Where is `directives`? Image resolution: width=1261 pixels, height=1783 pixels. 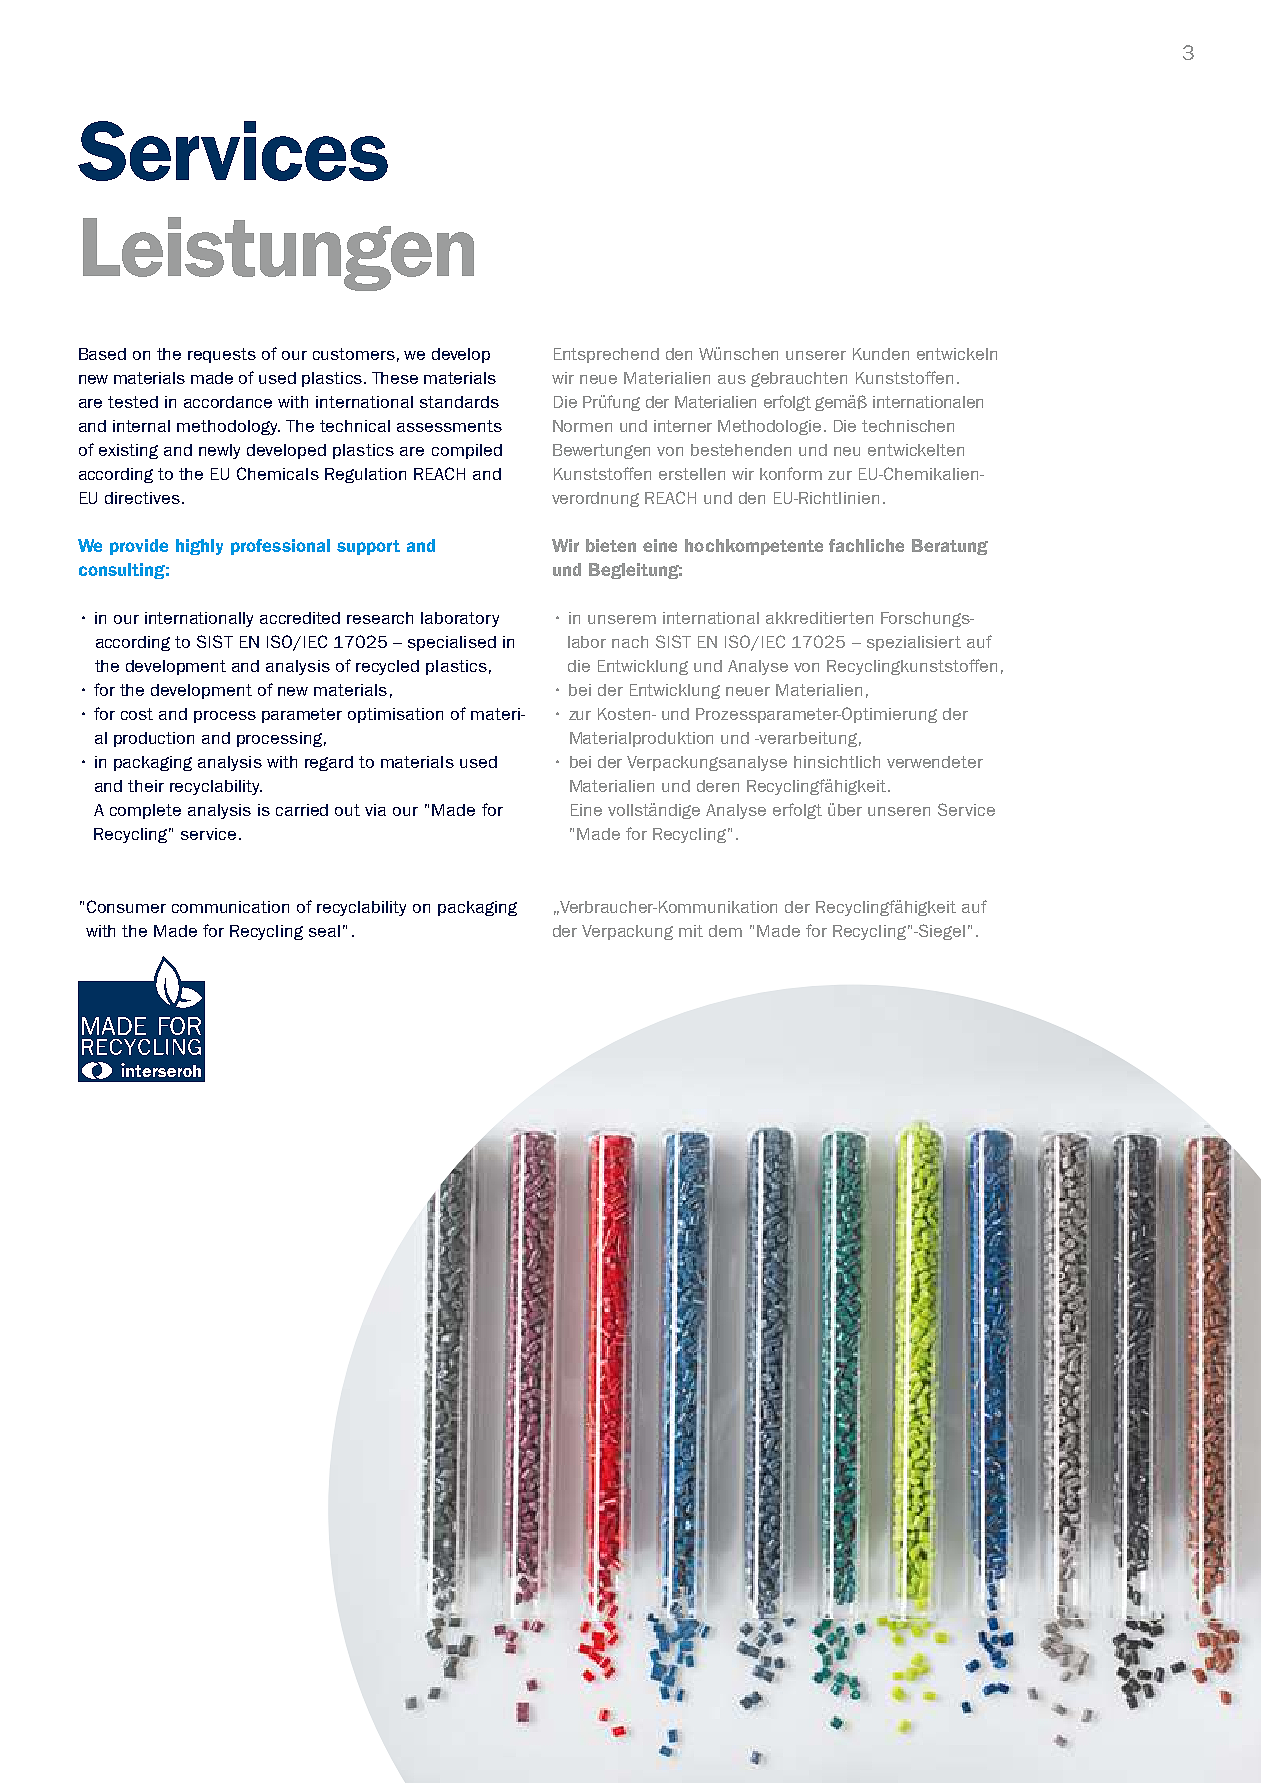
directives is located at coordinates (142, 498).
